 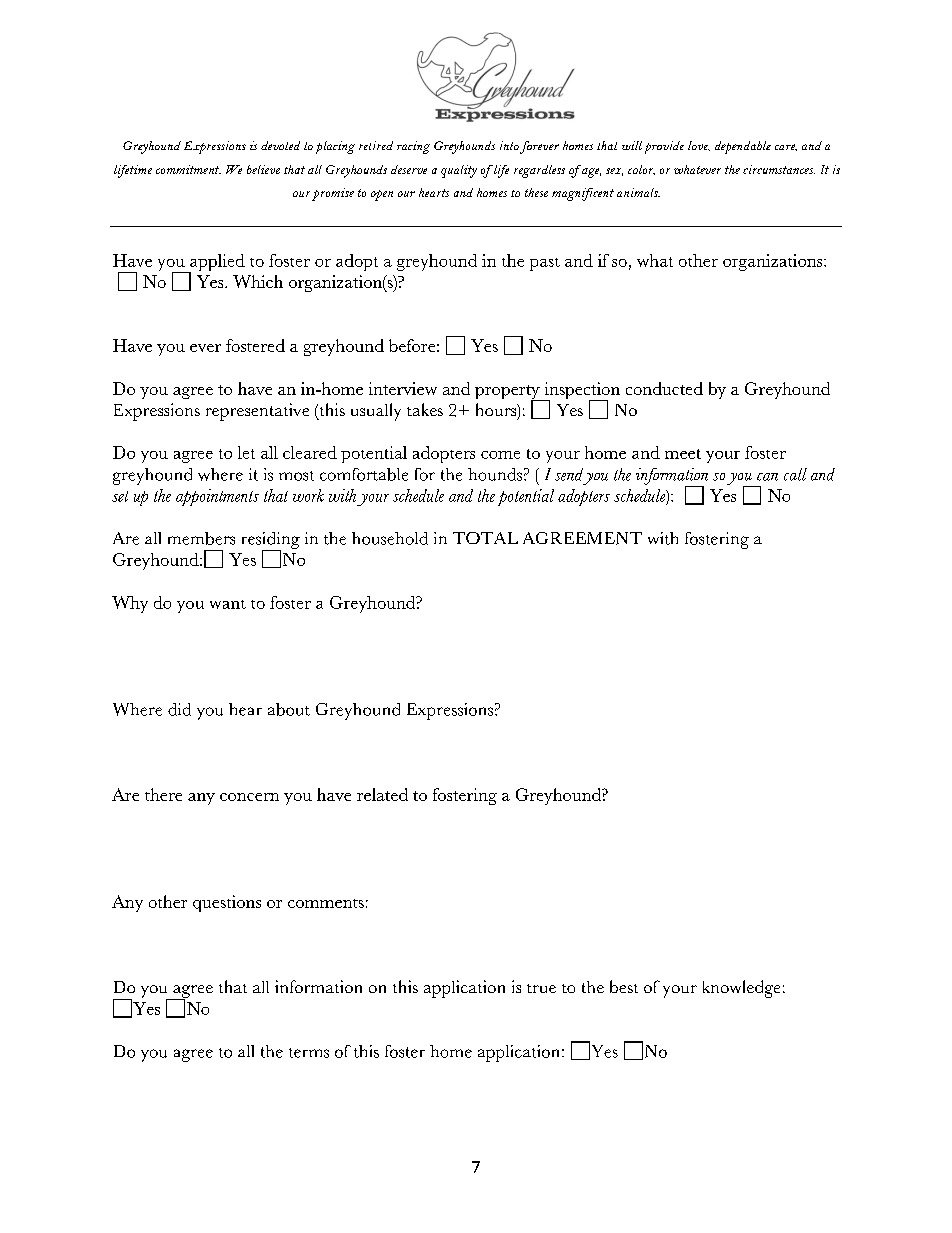 I want to click on there, so click(x=163, y=794).
